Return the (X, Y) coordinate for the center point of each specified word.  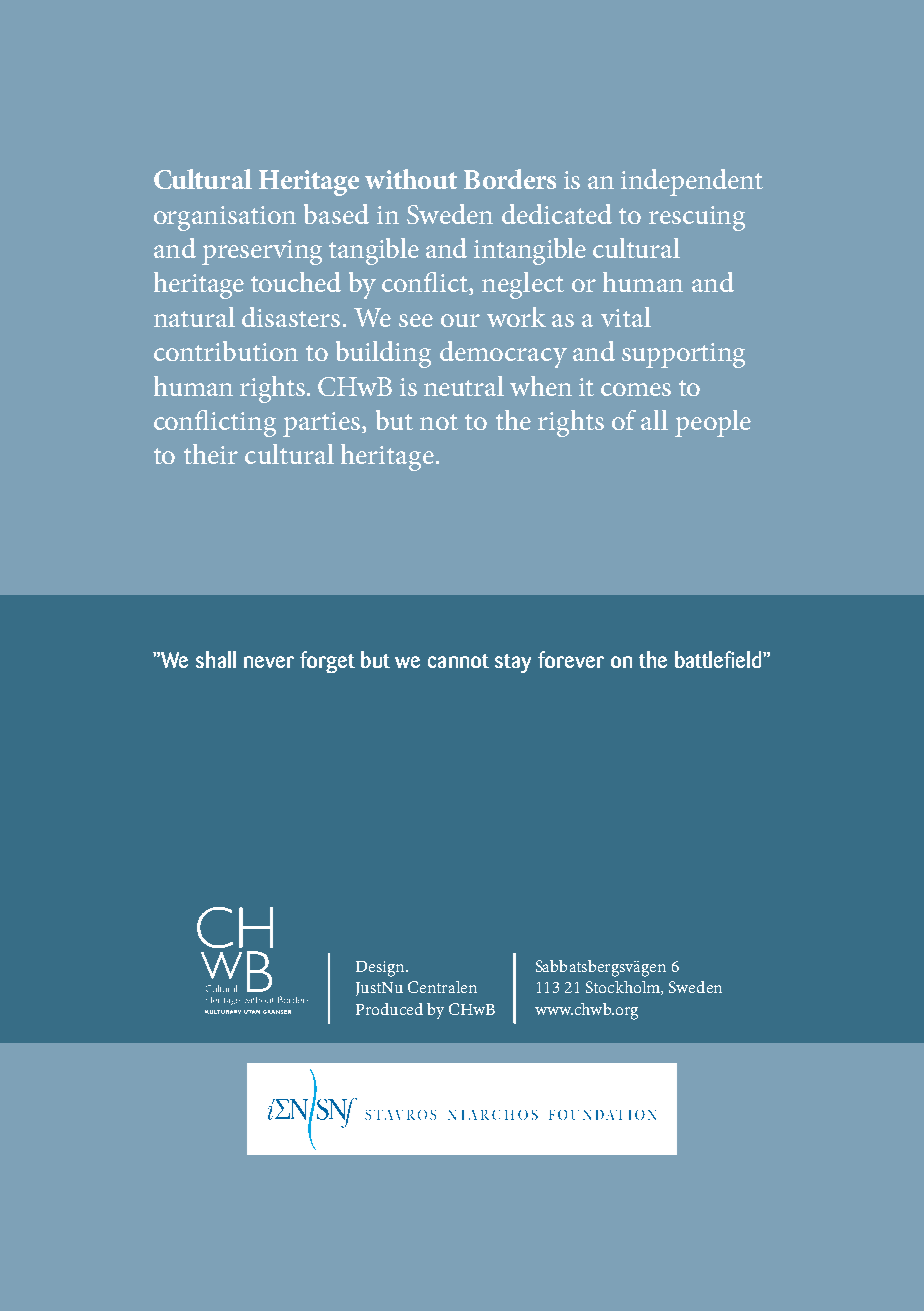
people (713, 423)
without (411, 179)
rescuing (697, 218)
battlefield (719, 659)
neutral (464, 386)
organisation (225, 218)
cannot (458, 661)
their (211, 454)
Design (381, 969)
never (269, 662)
